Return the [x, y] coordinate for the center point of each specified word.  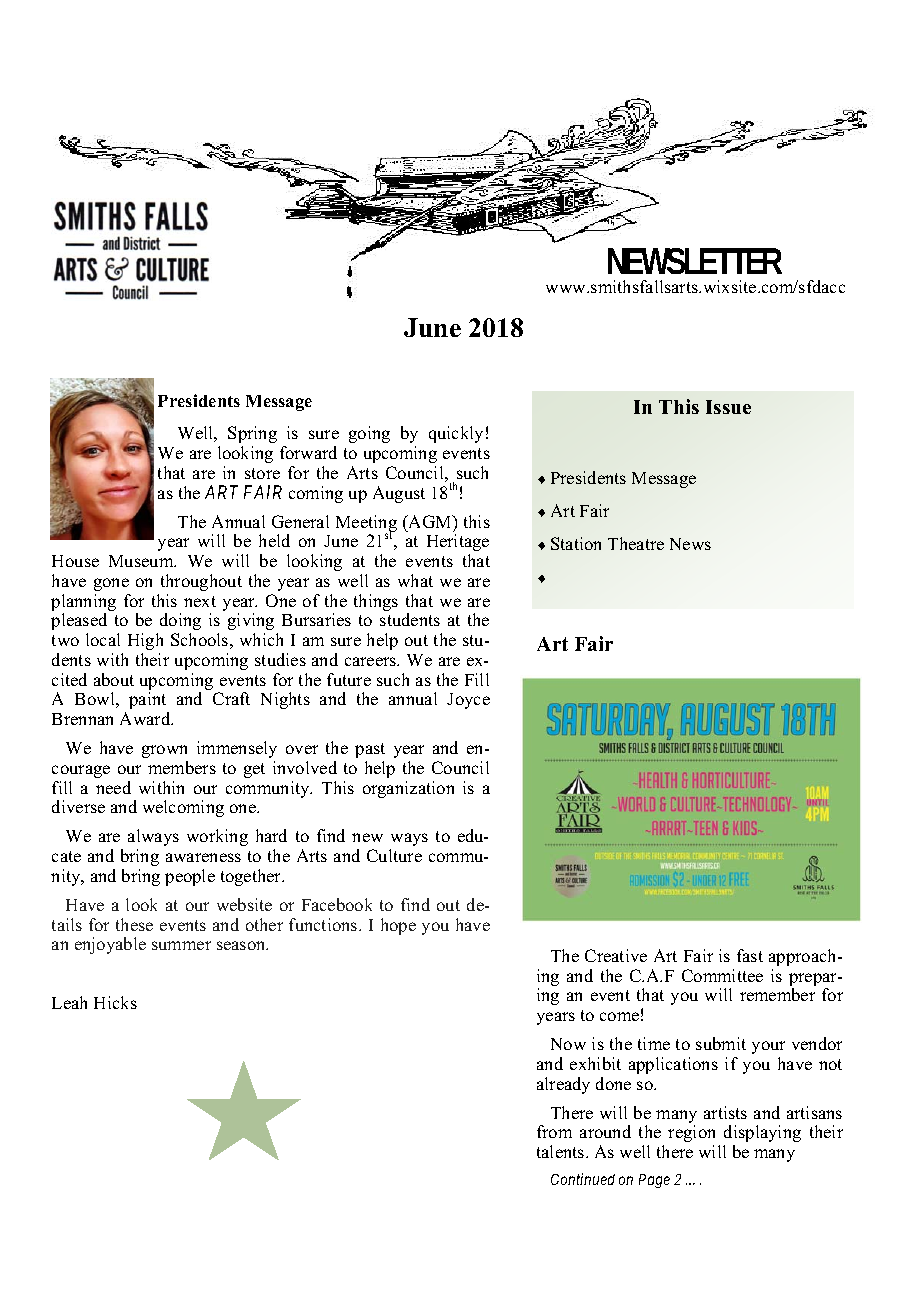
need [113, 787]
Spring [252, 434]
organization [408, 789]
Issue [728, 407]
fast [750, 955]
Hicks [115, 1002]
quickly [456, 434]
